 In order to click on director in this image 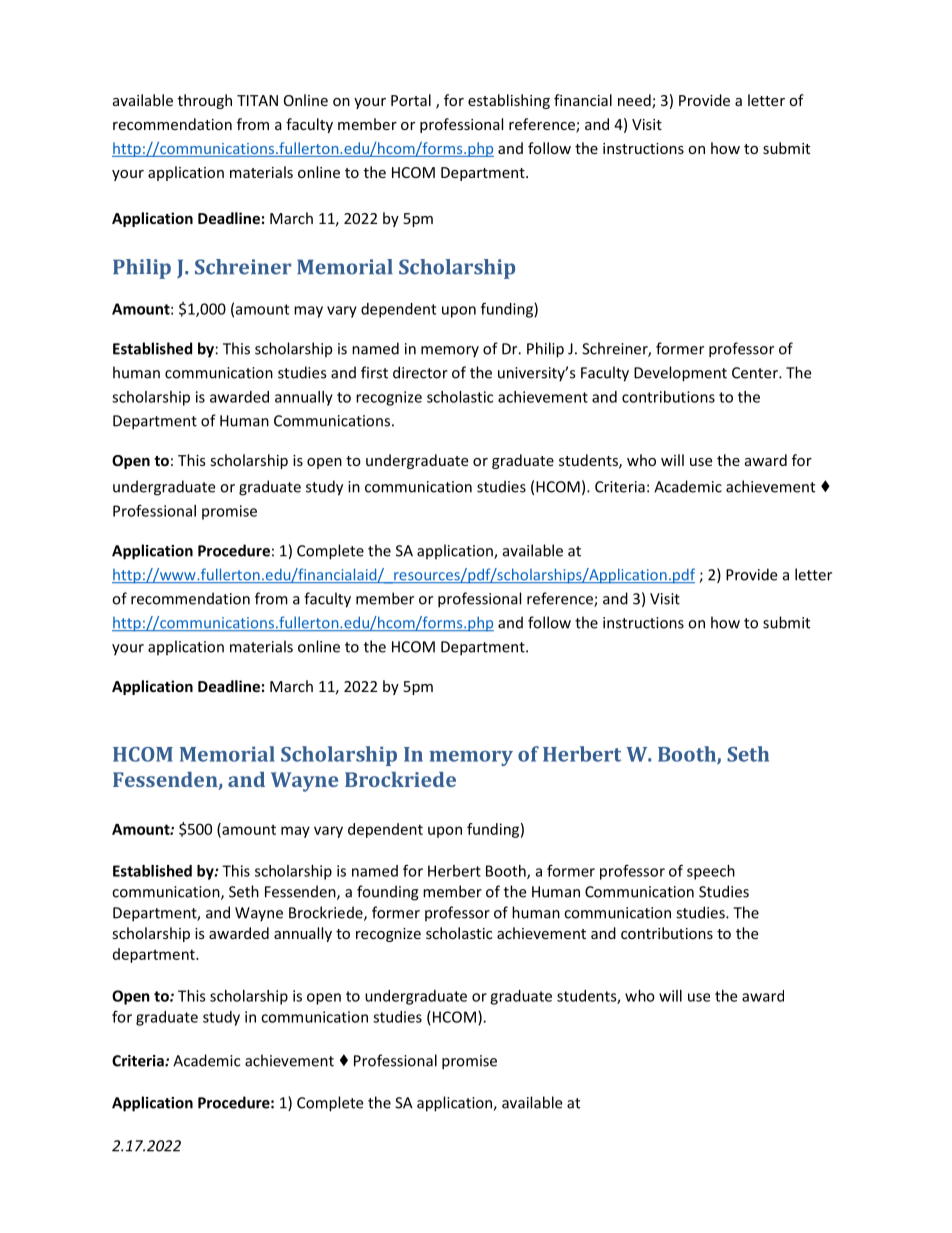, I will do `click(420, 372)`.
